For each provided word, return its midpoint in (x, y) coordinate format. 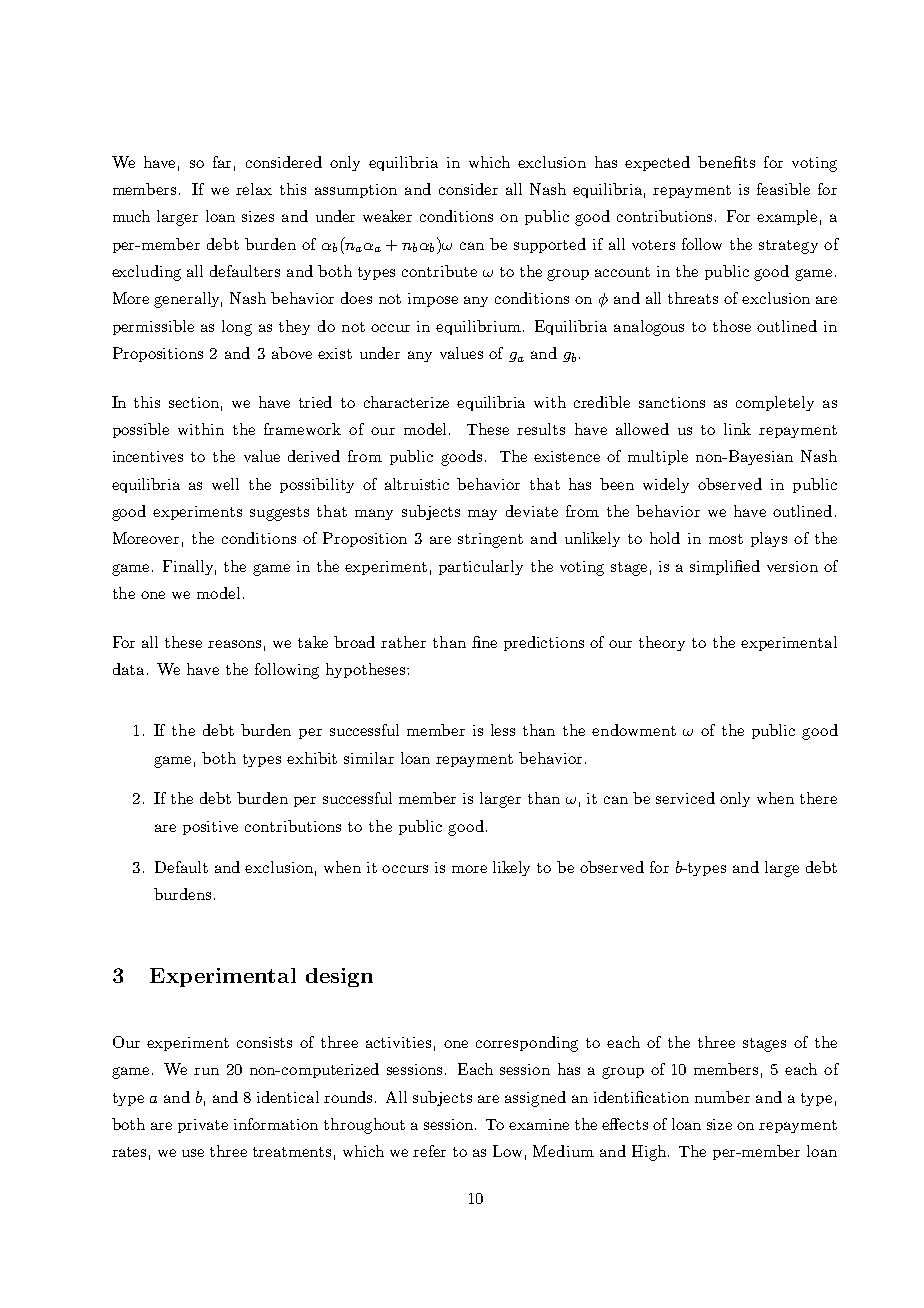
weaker (387, 216)
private (203, 1126)
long (237, 328)
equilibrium (480, 327)
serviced (685, 798)
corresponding (527, 1044)
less (503, 730)
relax (254, 189)
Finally (189, 567)
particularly (481, 567)
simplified (725, 567)
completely (775, 403)
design (339, 977)
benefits (726, 162)
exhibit (312, 758)
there (818, 798)
